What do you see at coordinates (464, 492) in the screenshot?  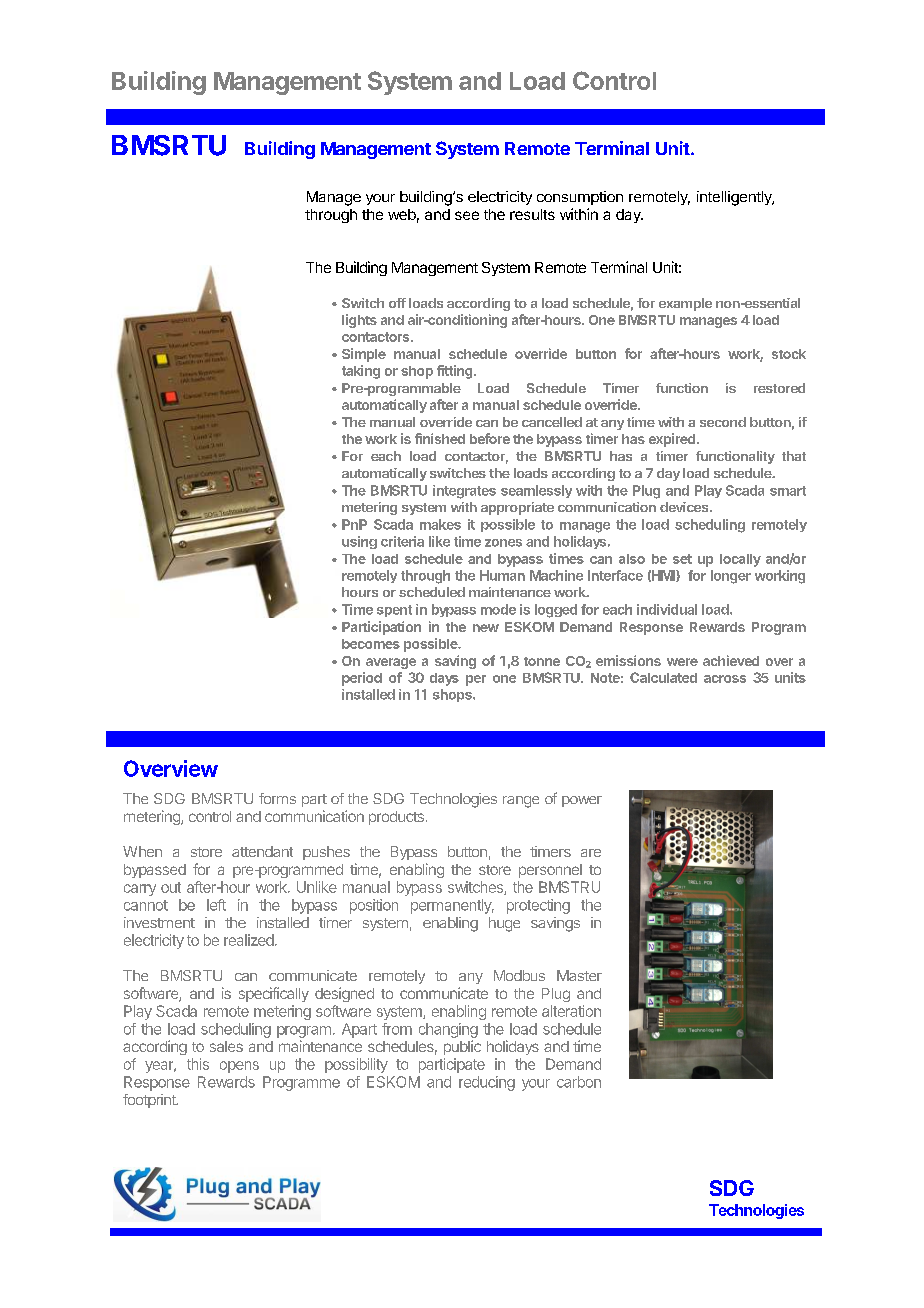 I see `integrates` at bounding box center [464, 492].
